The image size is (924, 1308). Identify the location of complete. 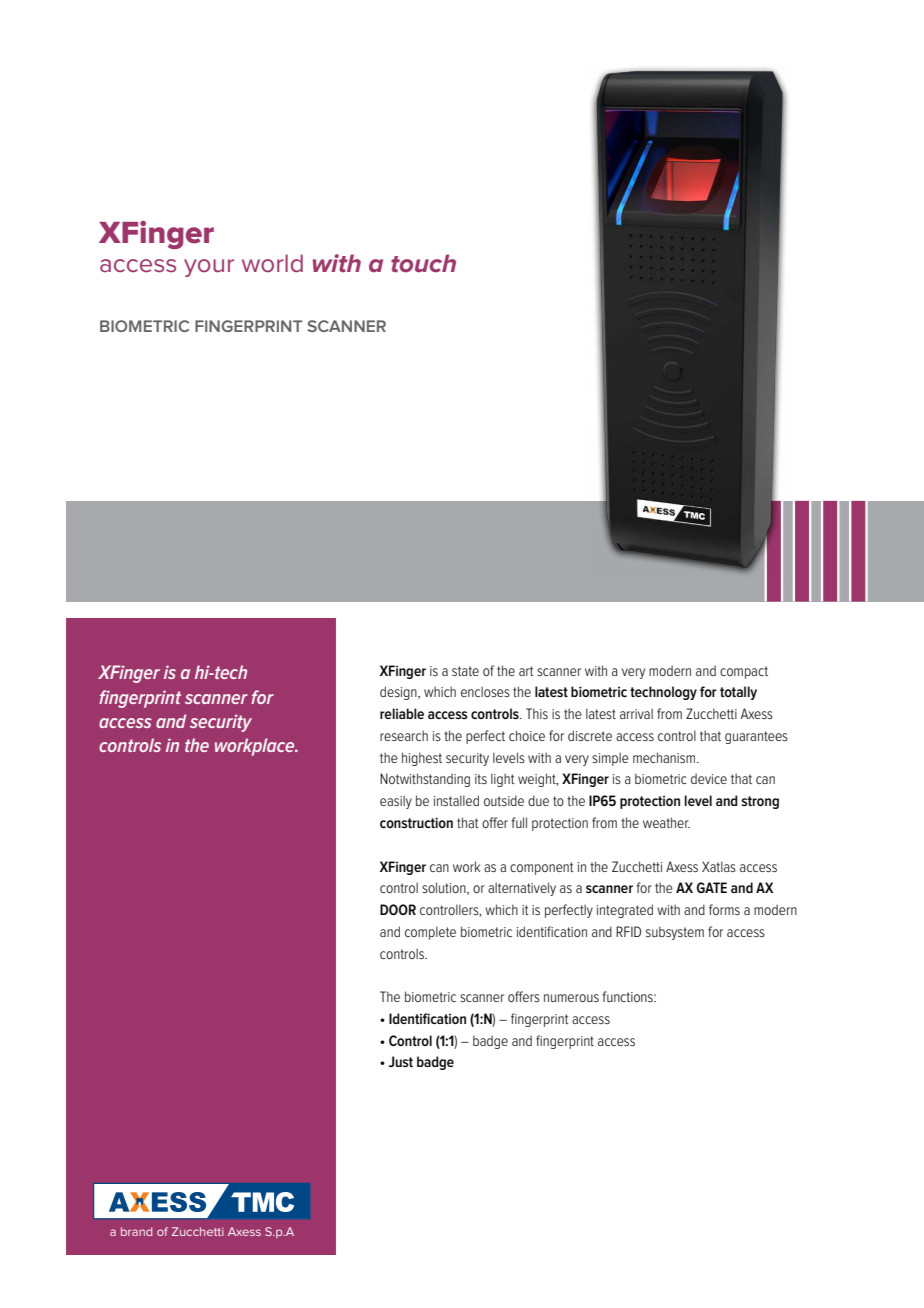
(430, 933).
